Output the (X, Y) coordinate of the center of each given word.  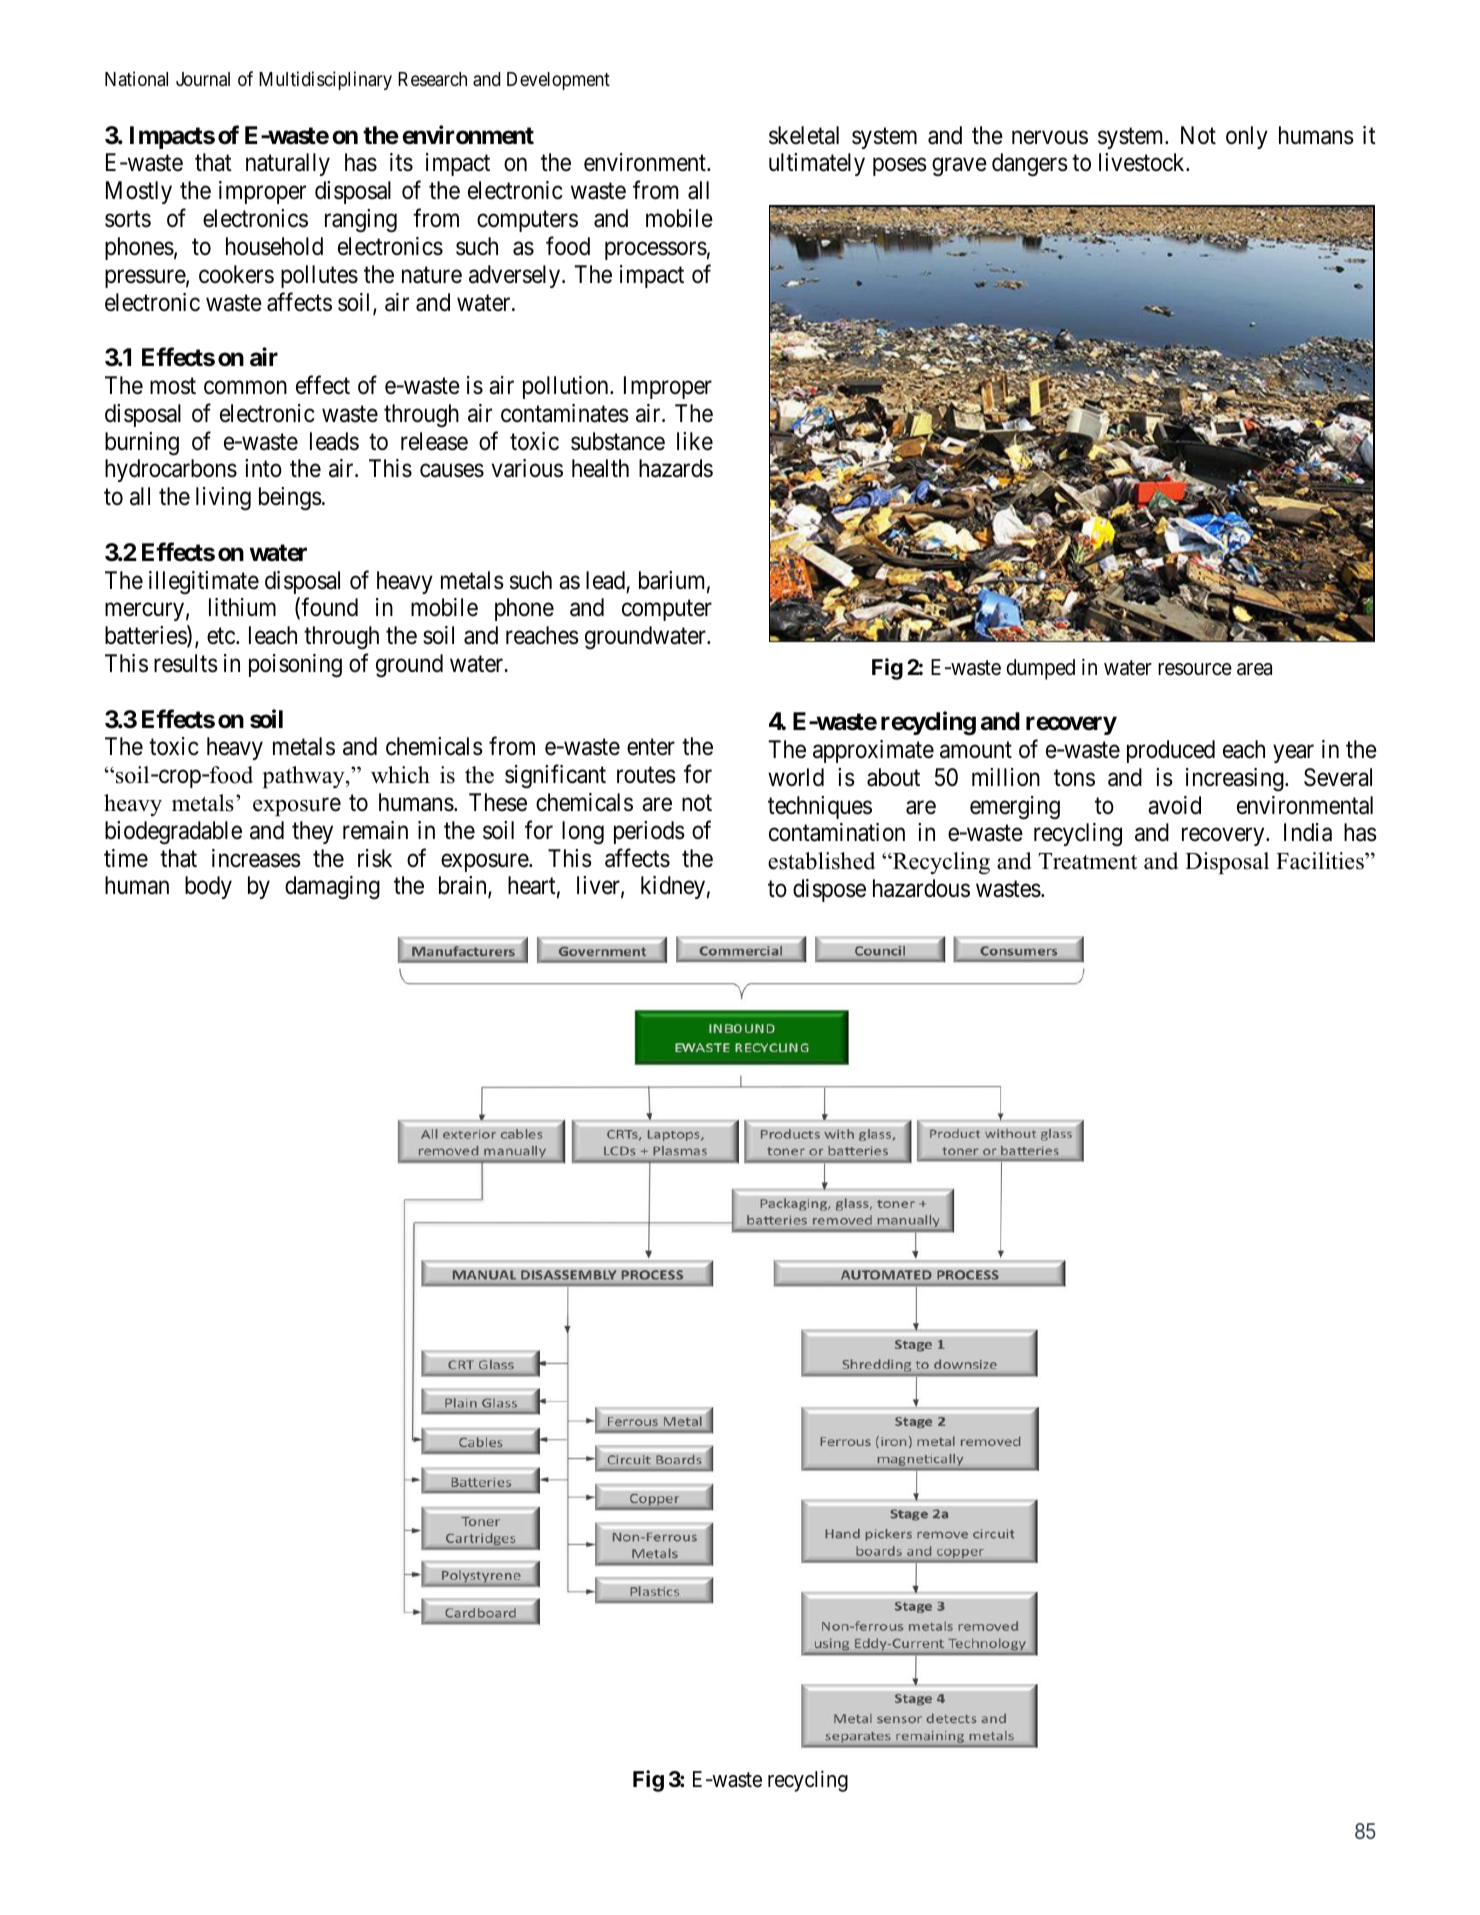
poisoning (295, 666)
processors (656, 251)
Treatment (1087, 861)
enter (651, 747)
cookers (236, 274)
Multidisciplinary (325, 80)
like (695, 441)
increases (256, 858)
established (821, 861)
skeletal (804, 135)
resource (1195, 669)
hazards (676, 468)
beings (290, 499)
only (1247, 137)
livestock (1143, 162)
